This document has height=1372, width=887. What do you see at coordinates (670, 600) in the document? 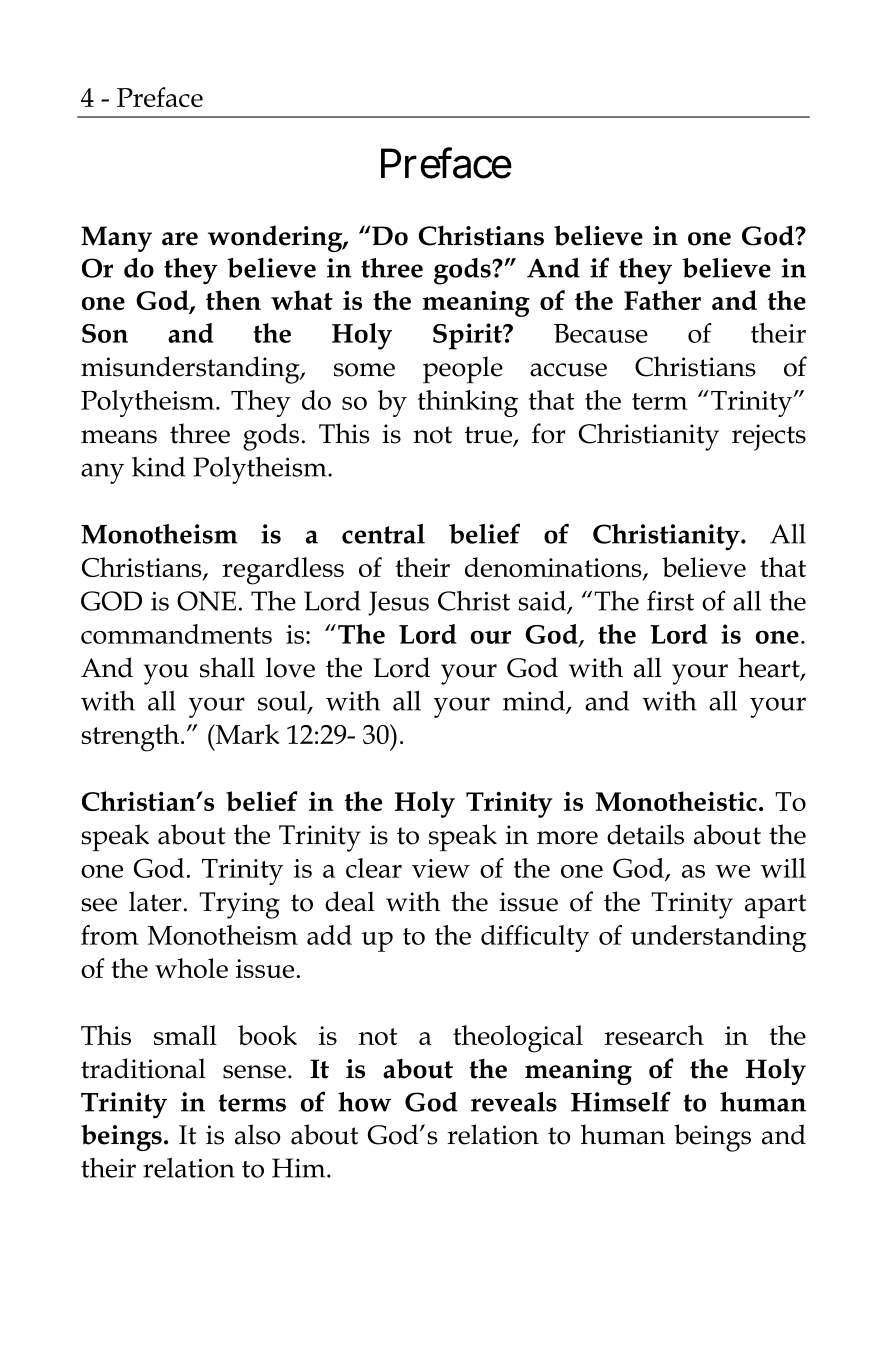
I see `first` at bounding box center [670, 600].
